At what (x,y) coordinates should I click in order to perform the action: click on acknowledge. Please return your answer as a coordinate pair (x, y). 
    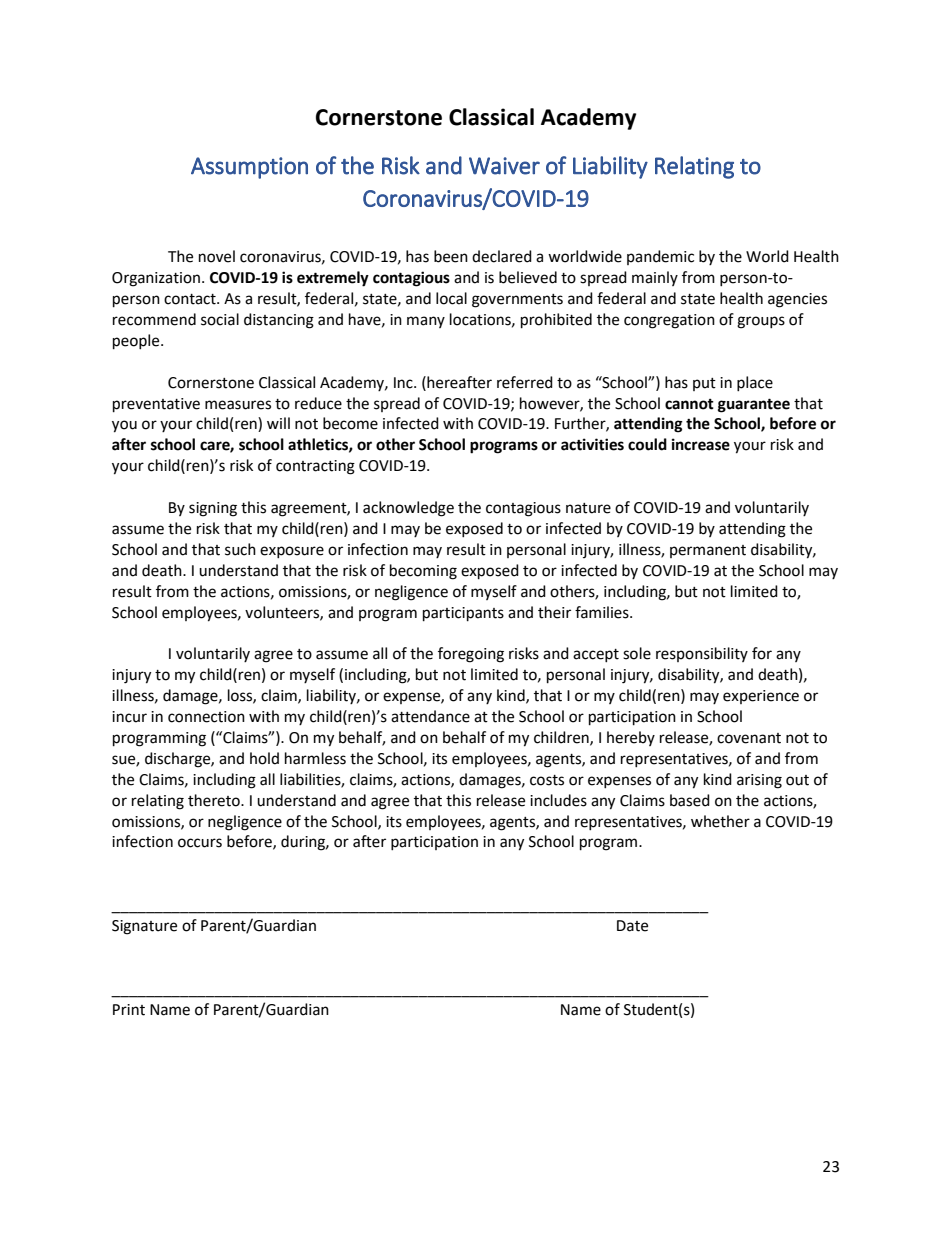
    Looking at the image, I should click on (408, 509).
